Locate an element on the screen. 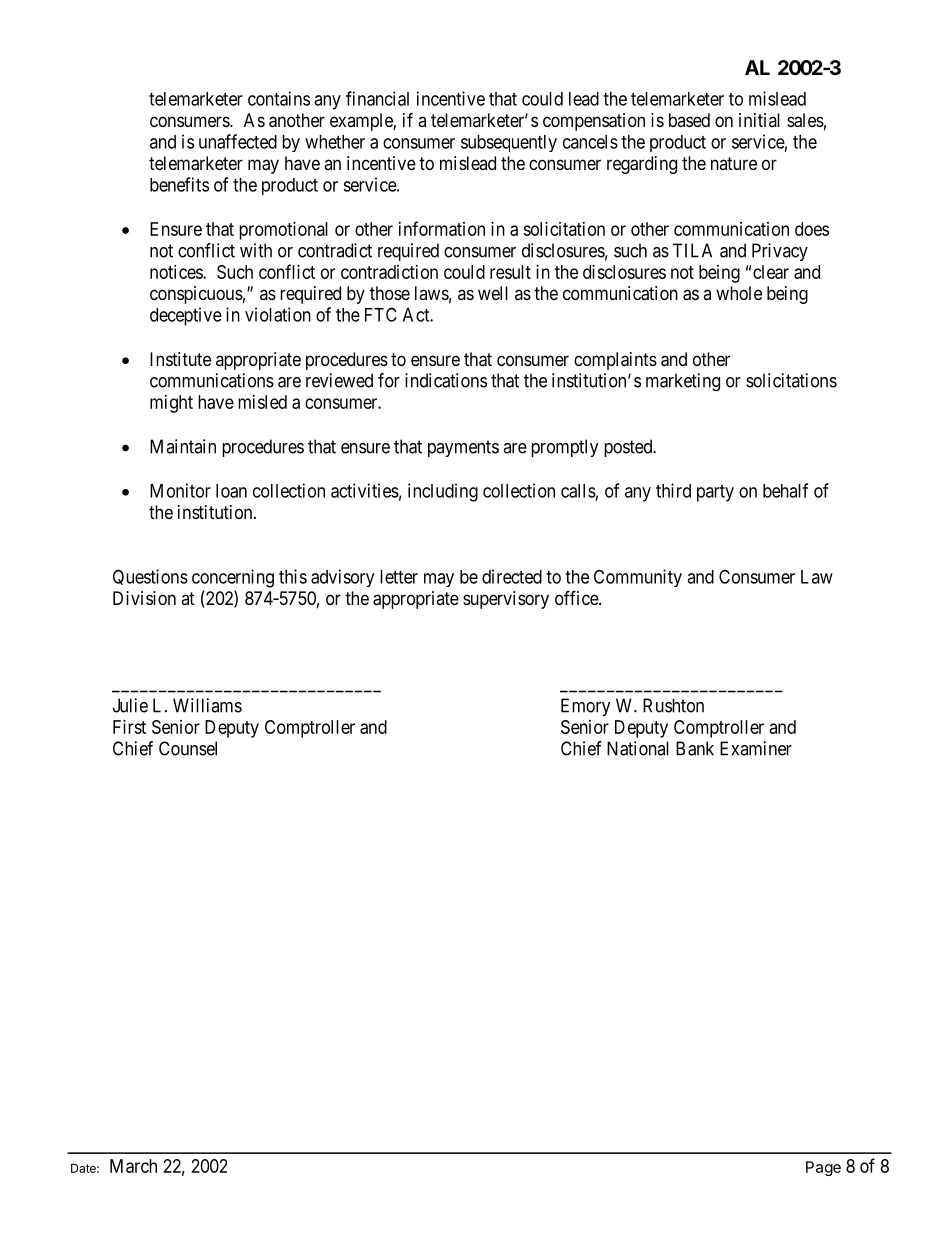 Image resolution: width=952 pixels, height=1233 pixels. Page is located at coordinates (823, 1168).
